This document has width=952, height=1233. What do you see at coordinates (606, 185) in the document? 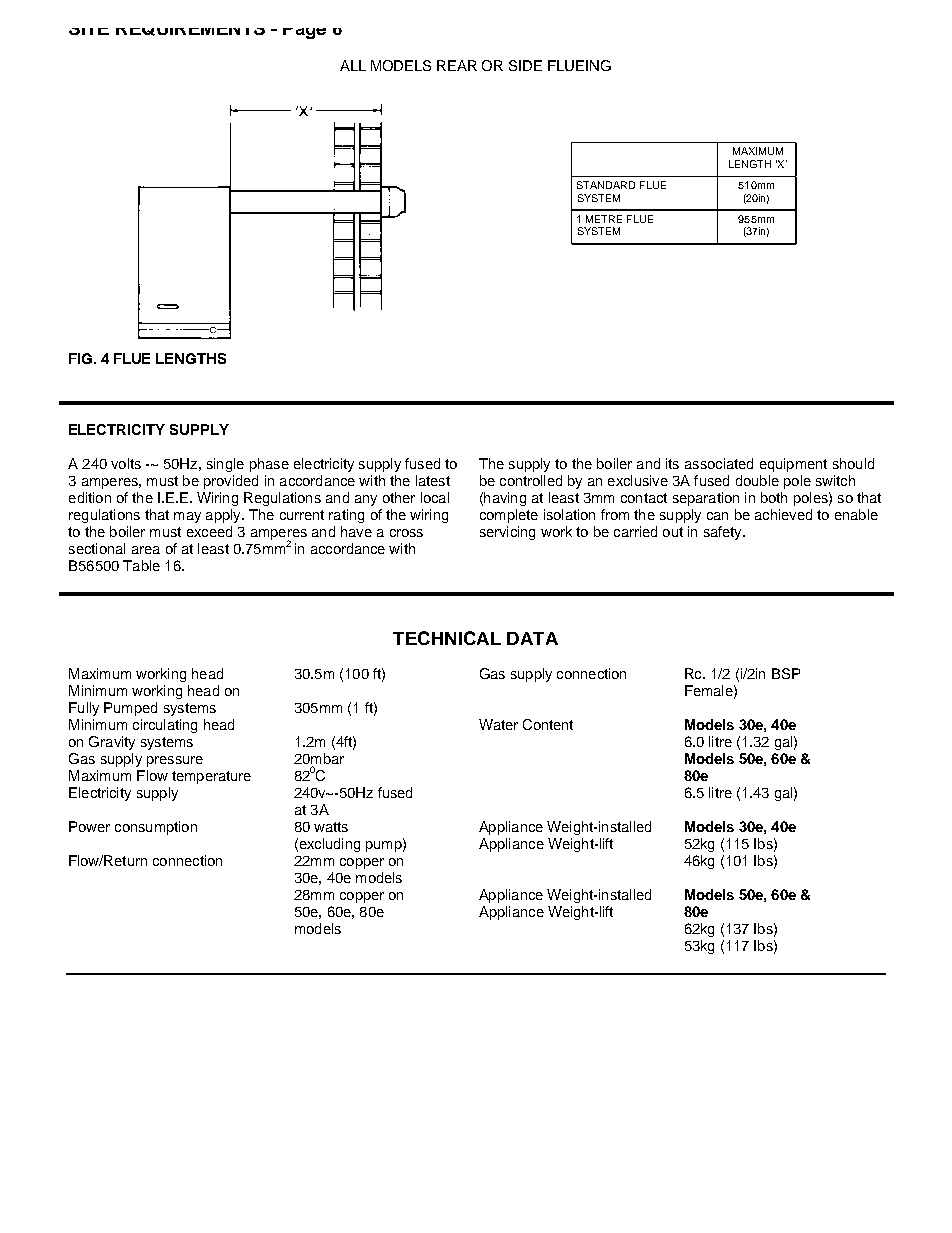
I see `STANDARD` at bounding box center [606, 185].
